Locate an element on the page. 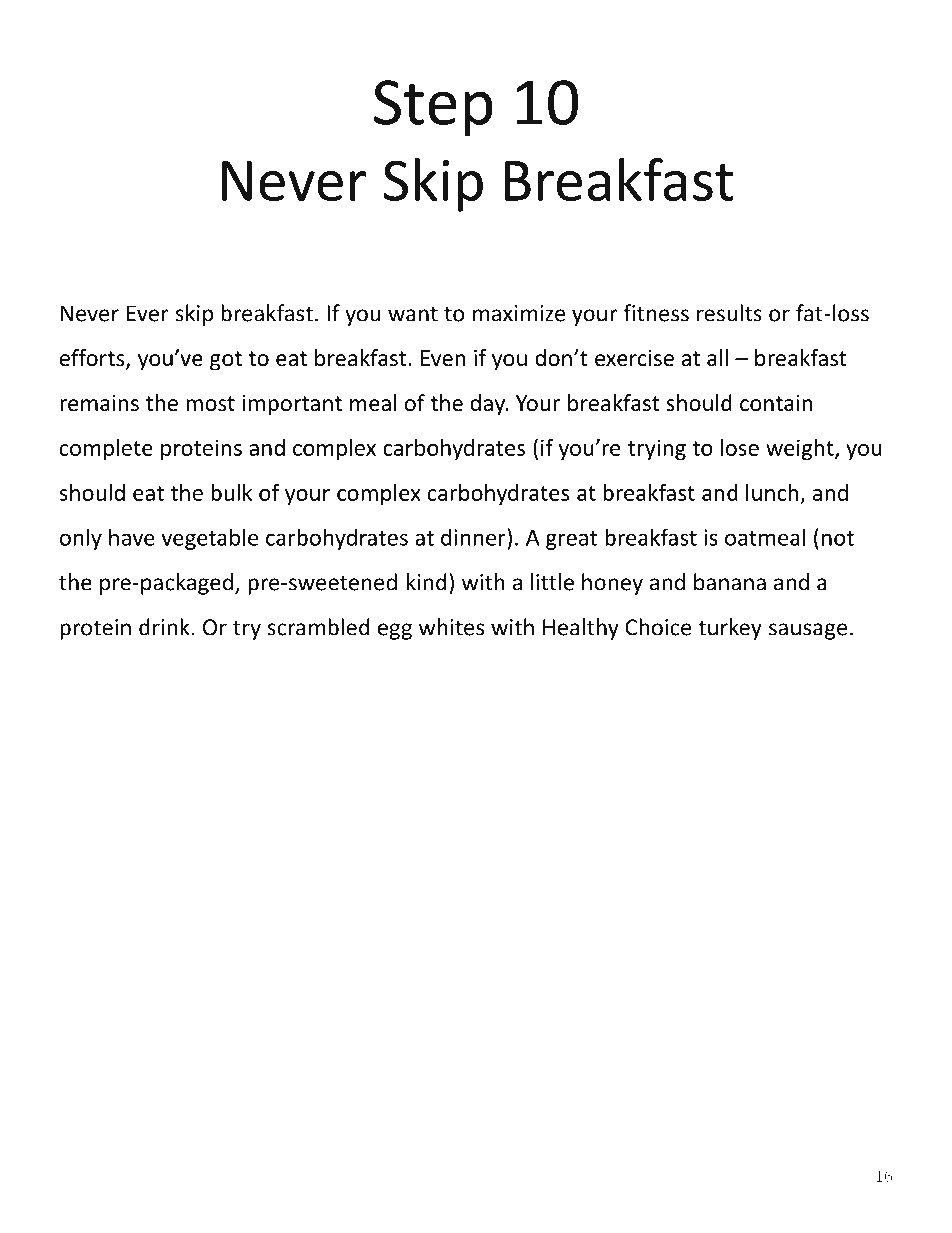 This page has height=1233, width=952. maximize is located at coordinates (519, 313).
